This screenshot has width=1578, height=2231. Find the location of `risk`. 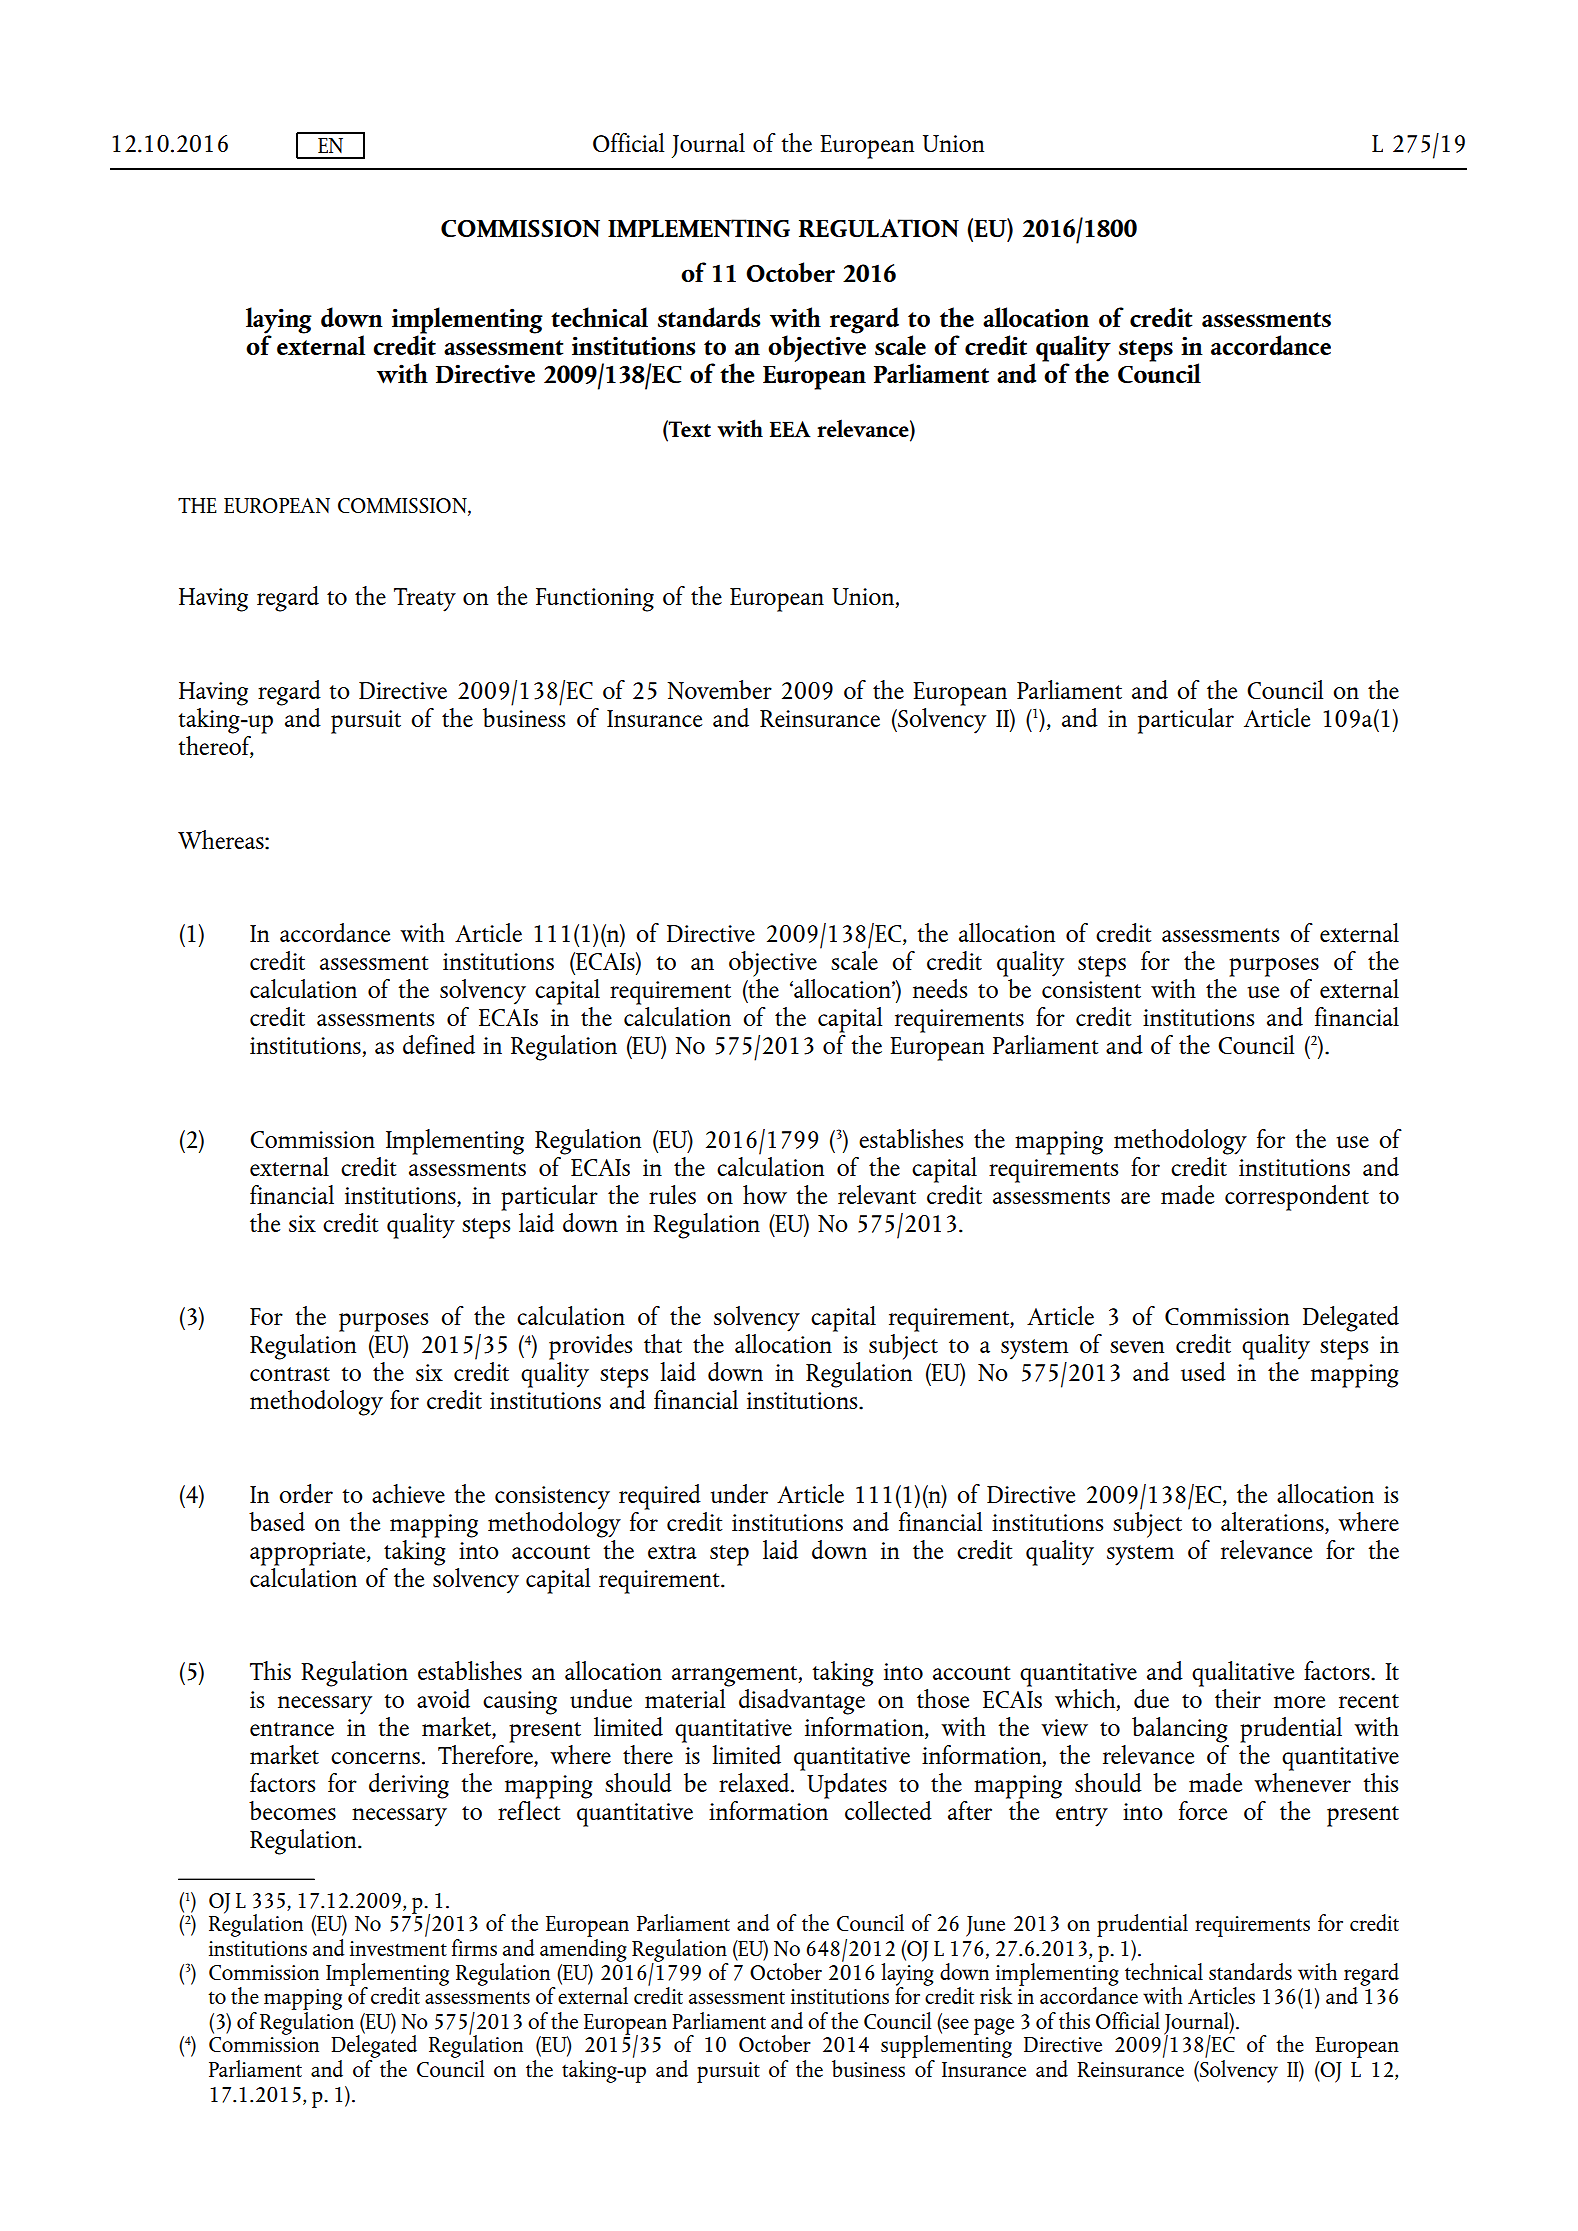

risk is located at coordinates (996, 1995).
